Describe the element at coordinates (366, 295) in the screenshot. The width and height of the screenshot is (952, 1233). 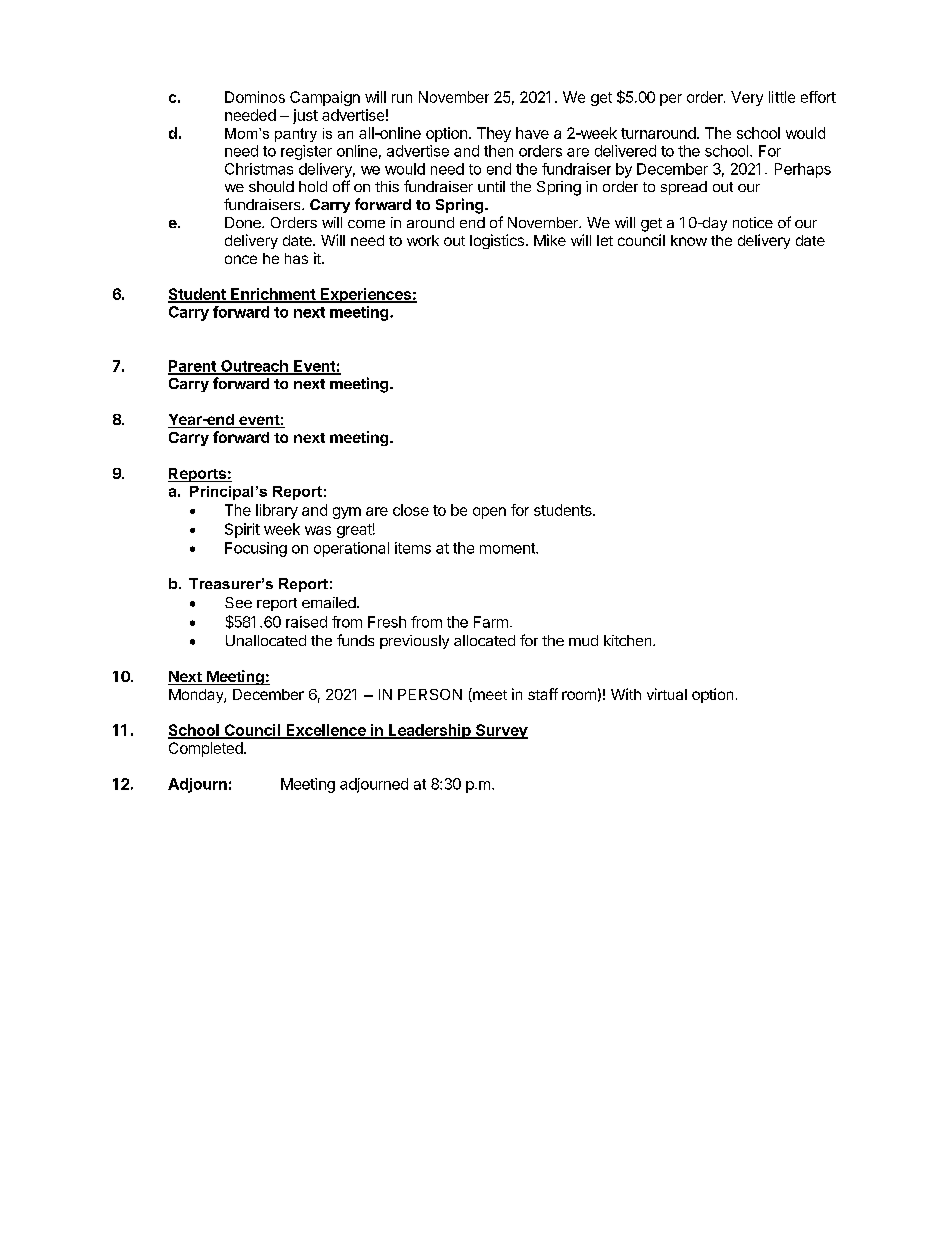
I see `Experiences` at that location.
